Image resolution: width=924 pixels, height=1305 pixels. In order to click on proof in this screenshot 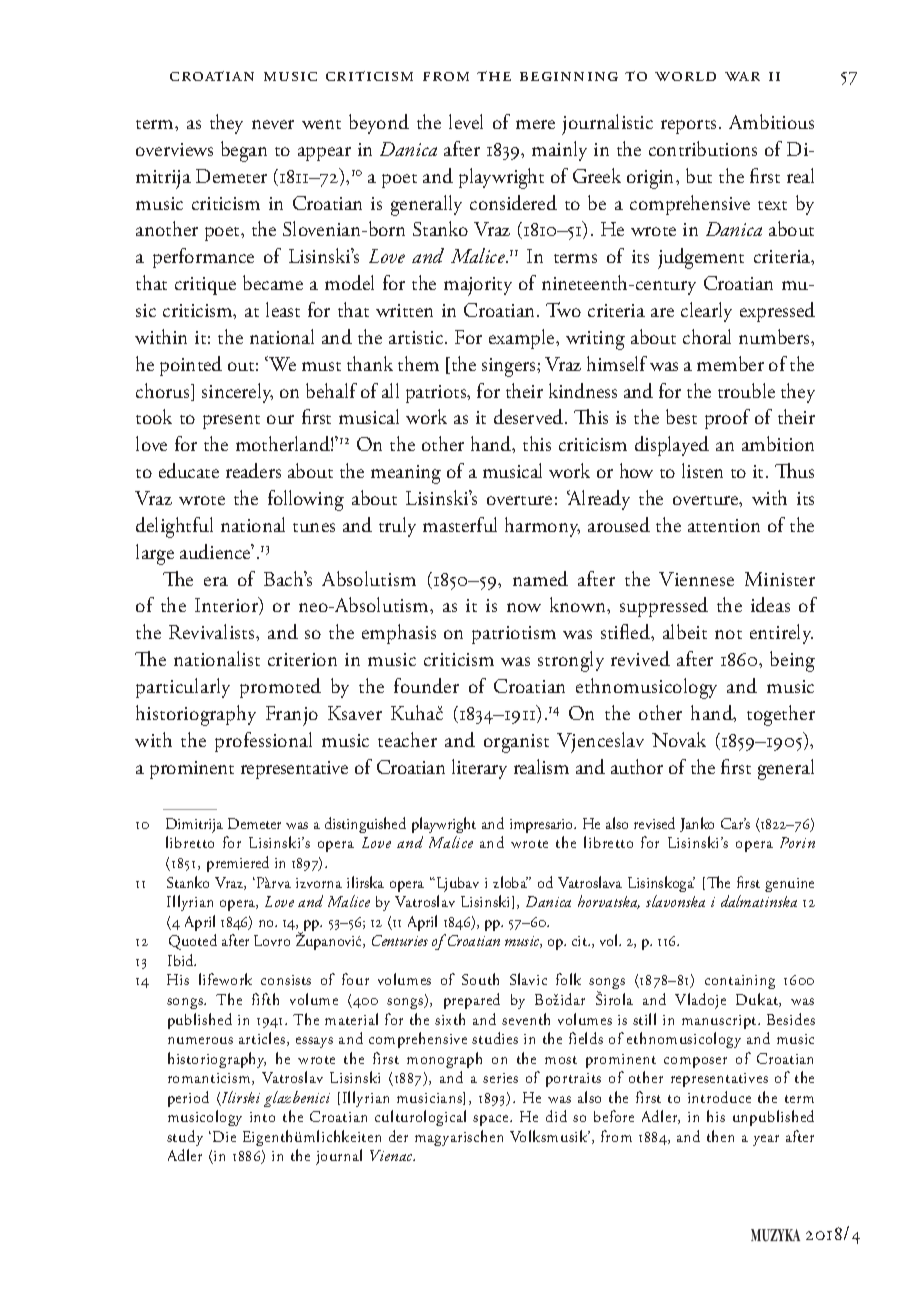, I will do `click(727, 419)`.
